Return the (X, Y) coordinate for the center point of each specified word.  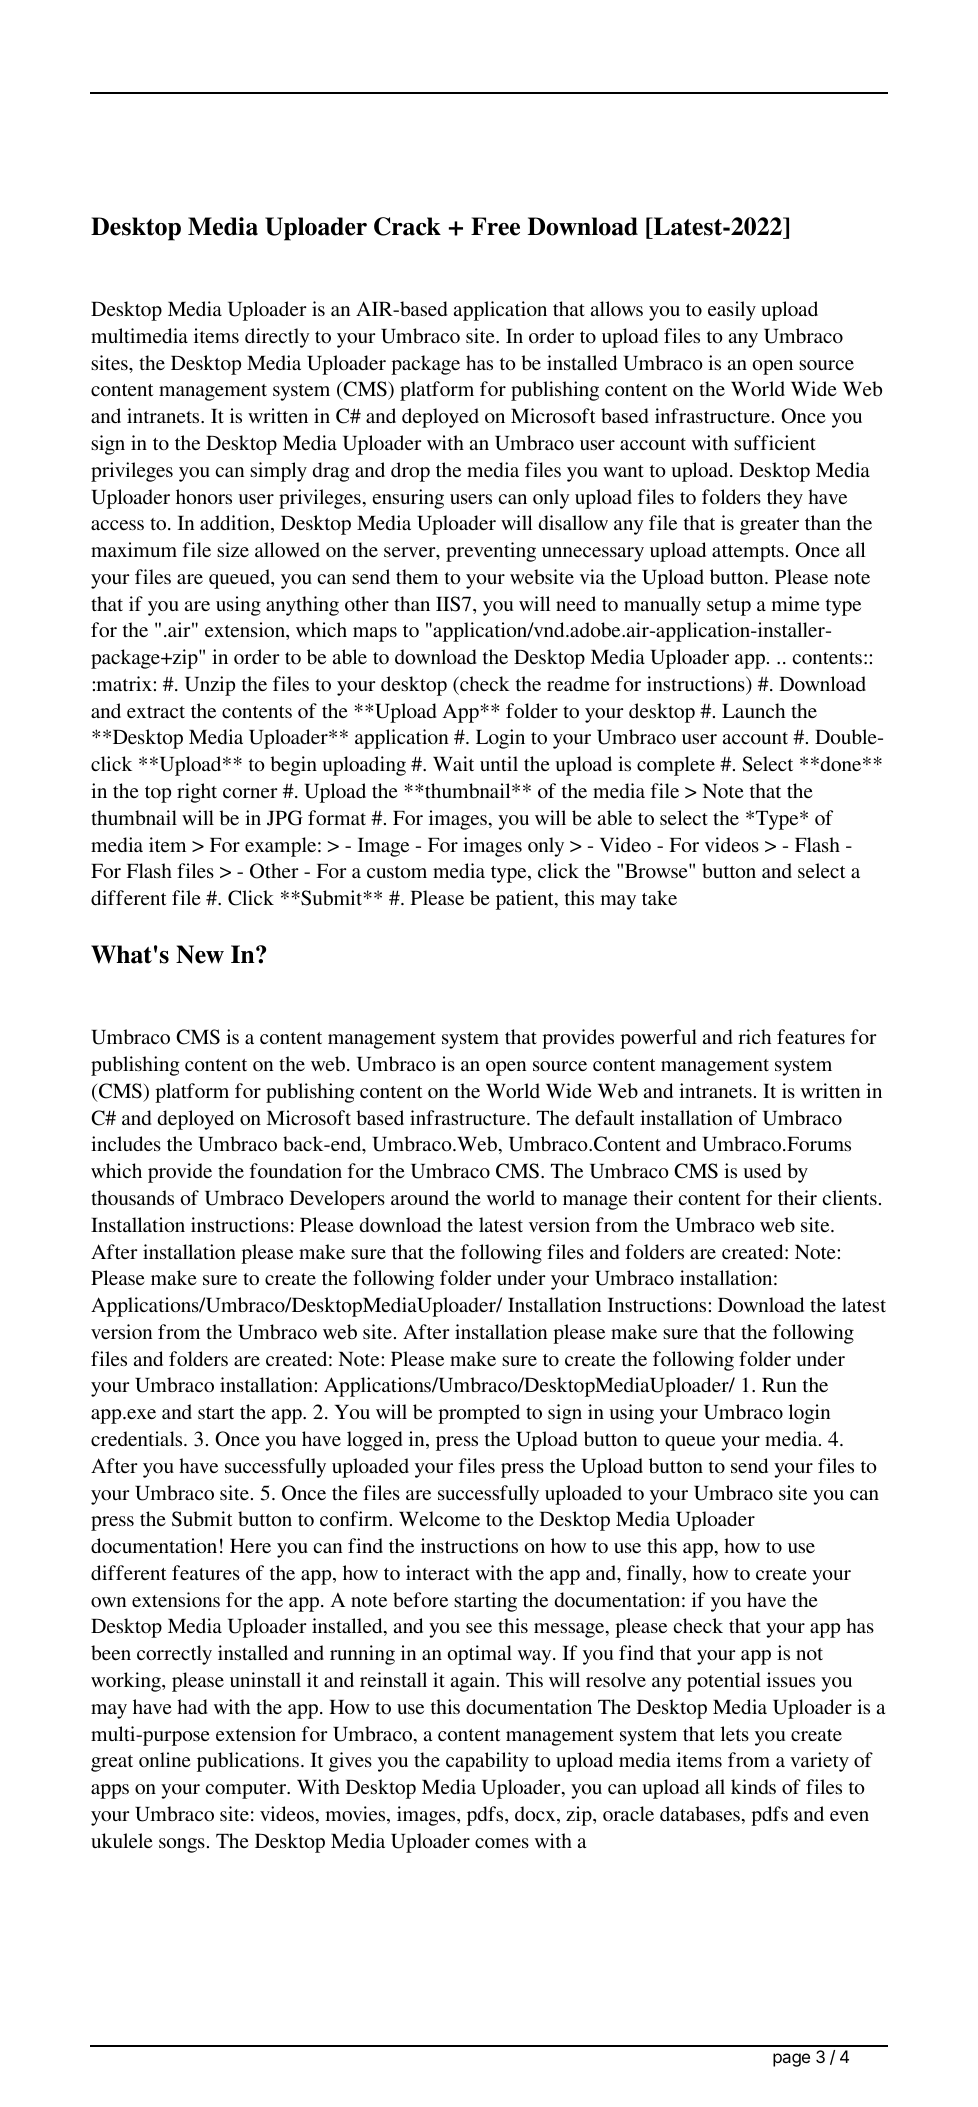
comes (502, 1843)
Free (495, 226)
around (420, 1197)
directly (277, 338)
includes (126, 1143)
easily (732, 311)
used (762, 1170)
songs (182, 1845)
